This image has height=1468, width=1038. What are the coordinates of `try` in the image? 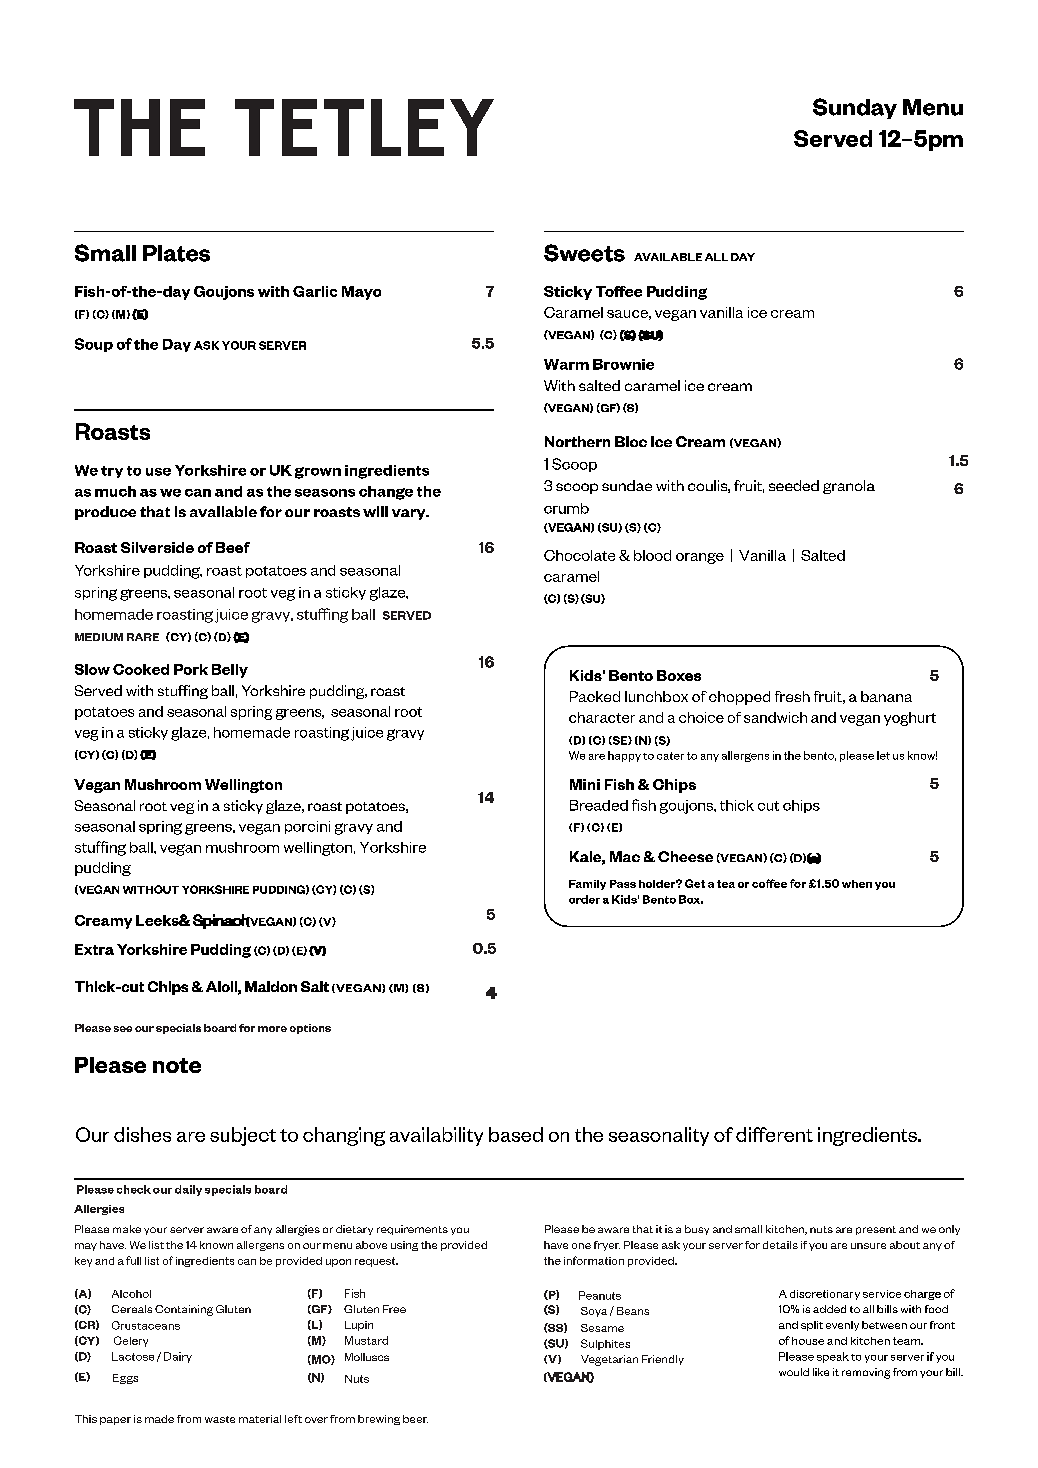 It's located at (112, 472).
